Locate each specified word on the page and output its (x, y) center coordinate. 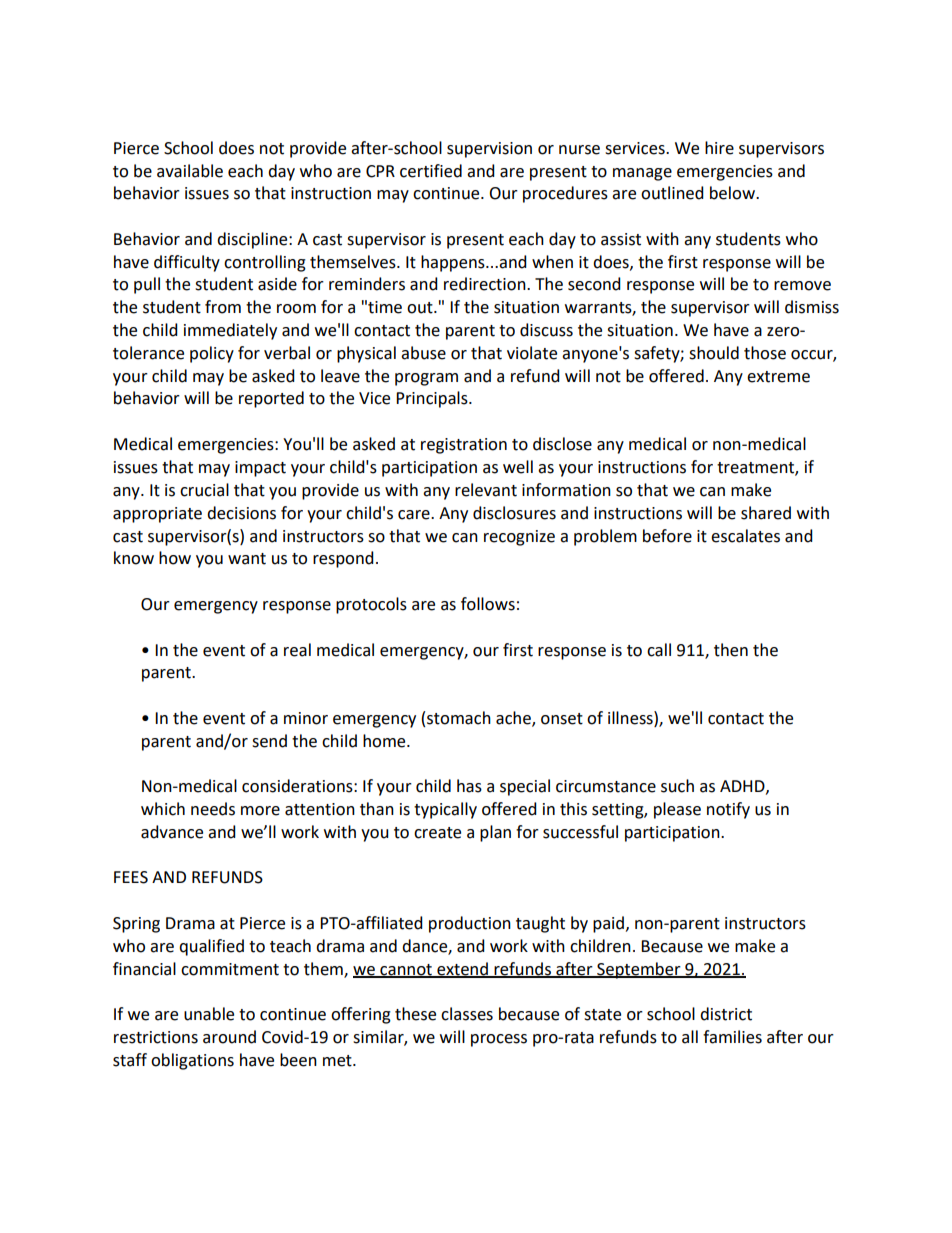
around (229, 1037)
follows (488, 604)
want (247, 559)
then (731, 650)
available (190, 171)
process (499, 1040)
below (733, 193)
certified (431, 171)
